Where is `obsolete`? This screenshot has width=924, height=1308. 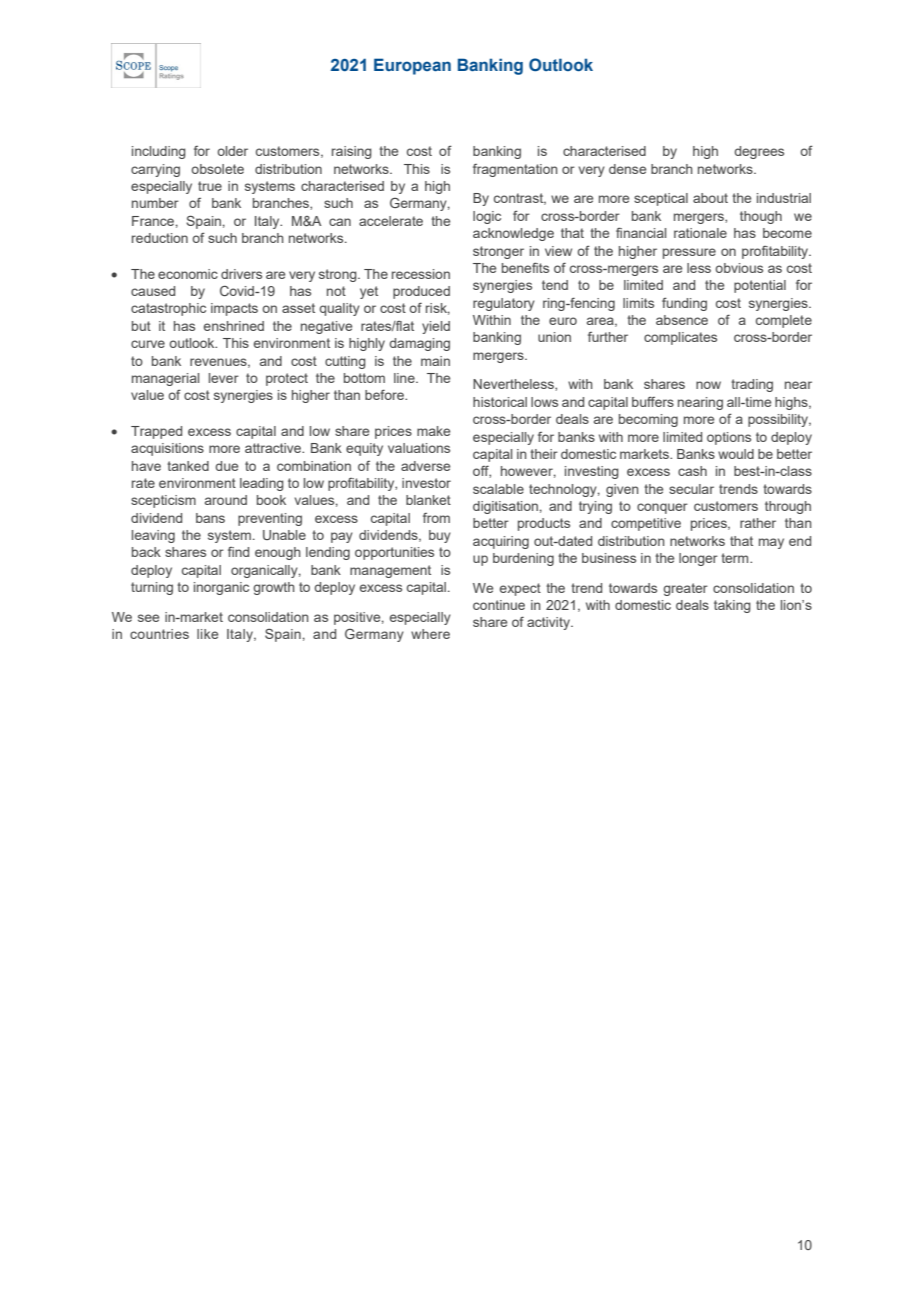
obsolete is located at coordinates (217, 169).
